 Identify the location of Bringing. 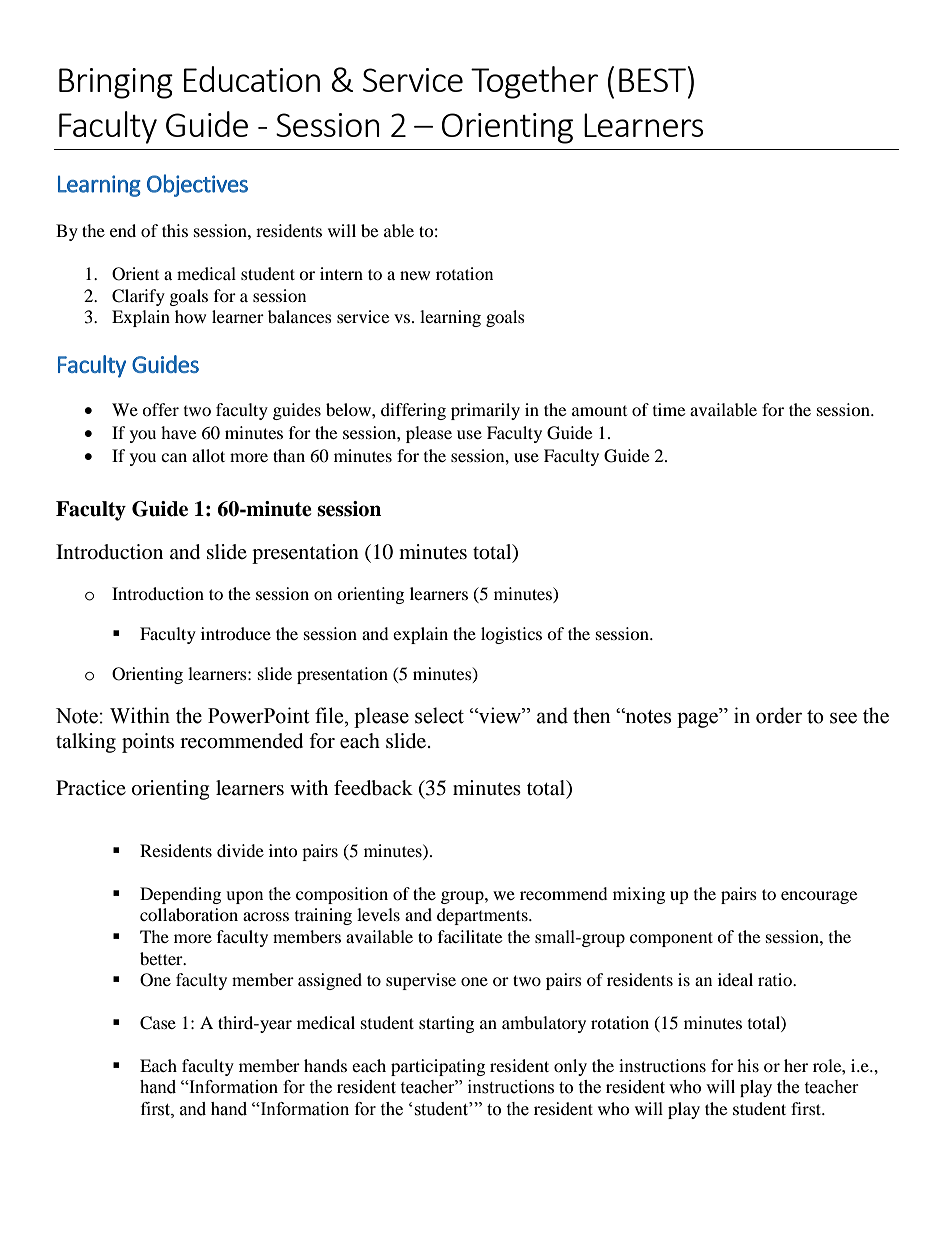
(116, 83).
